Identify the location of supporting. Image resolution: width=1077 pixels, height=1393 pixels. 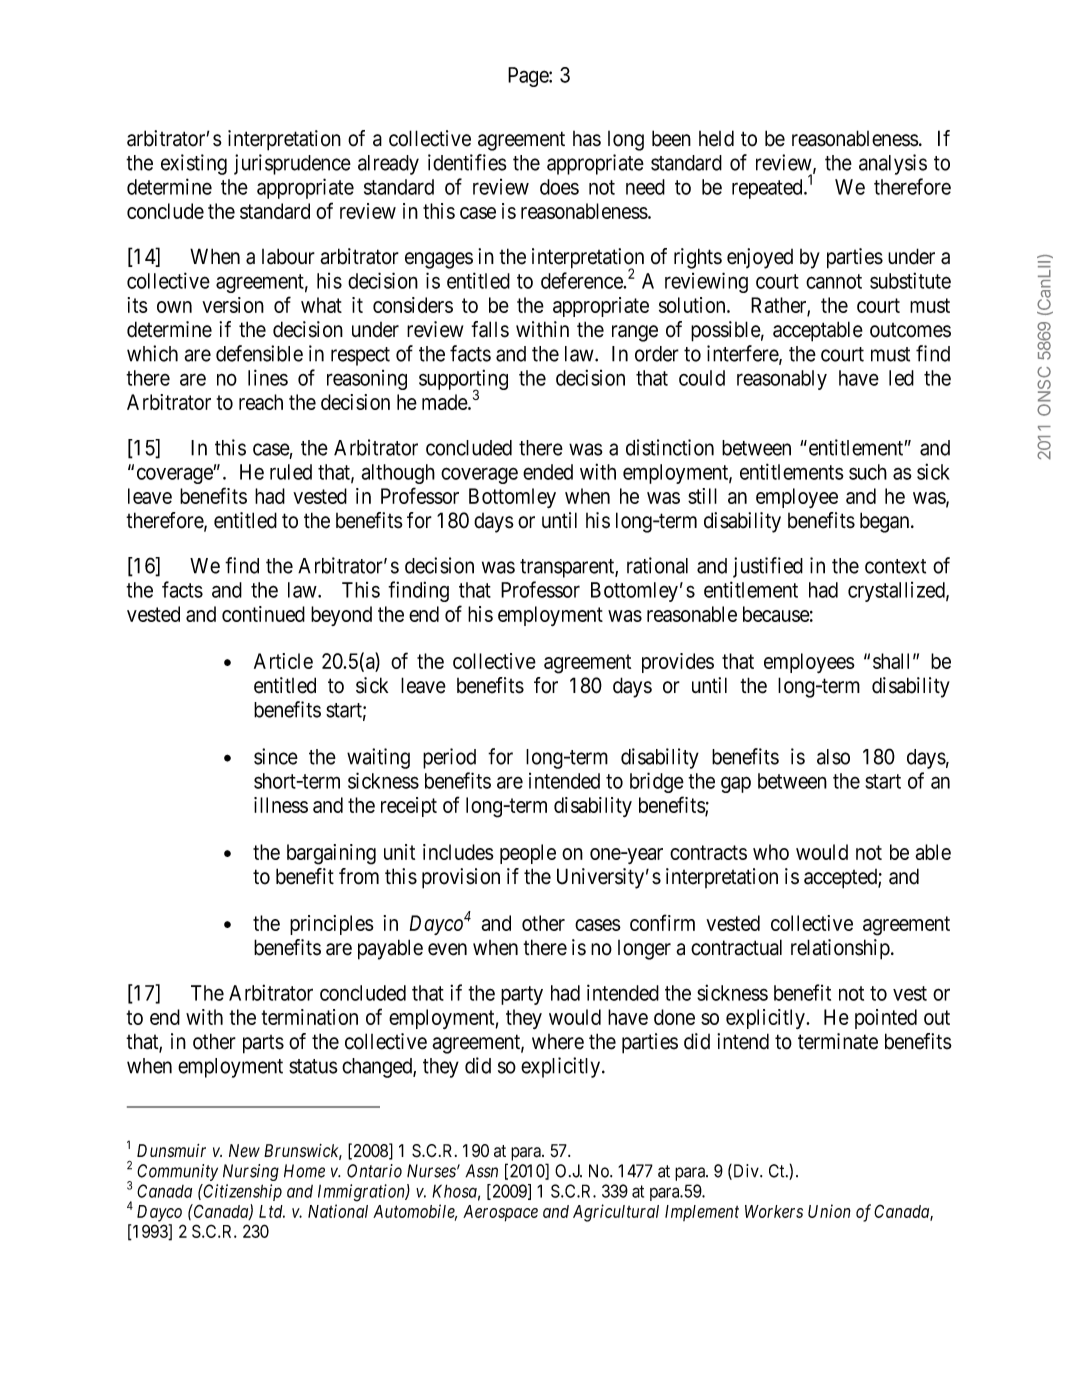
(463, 381).
